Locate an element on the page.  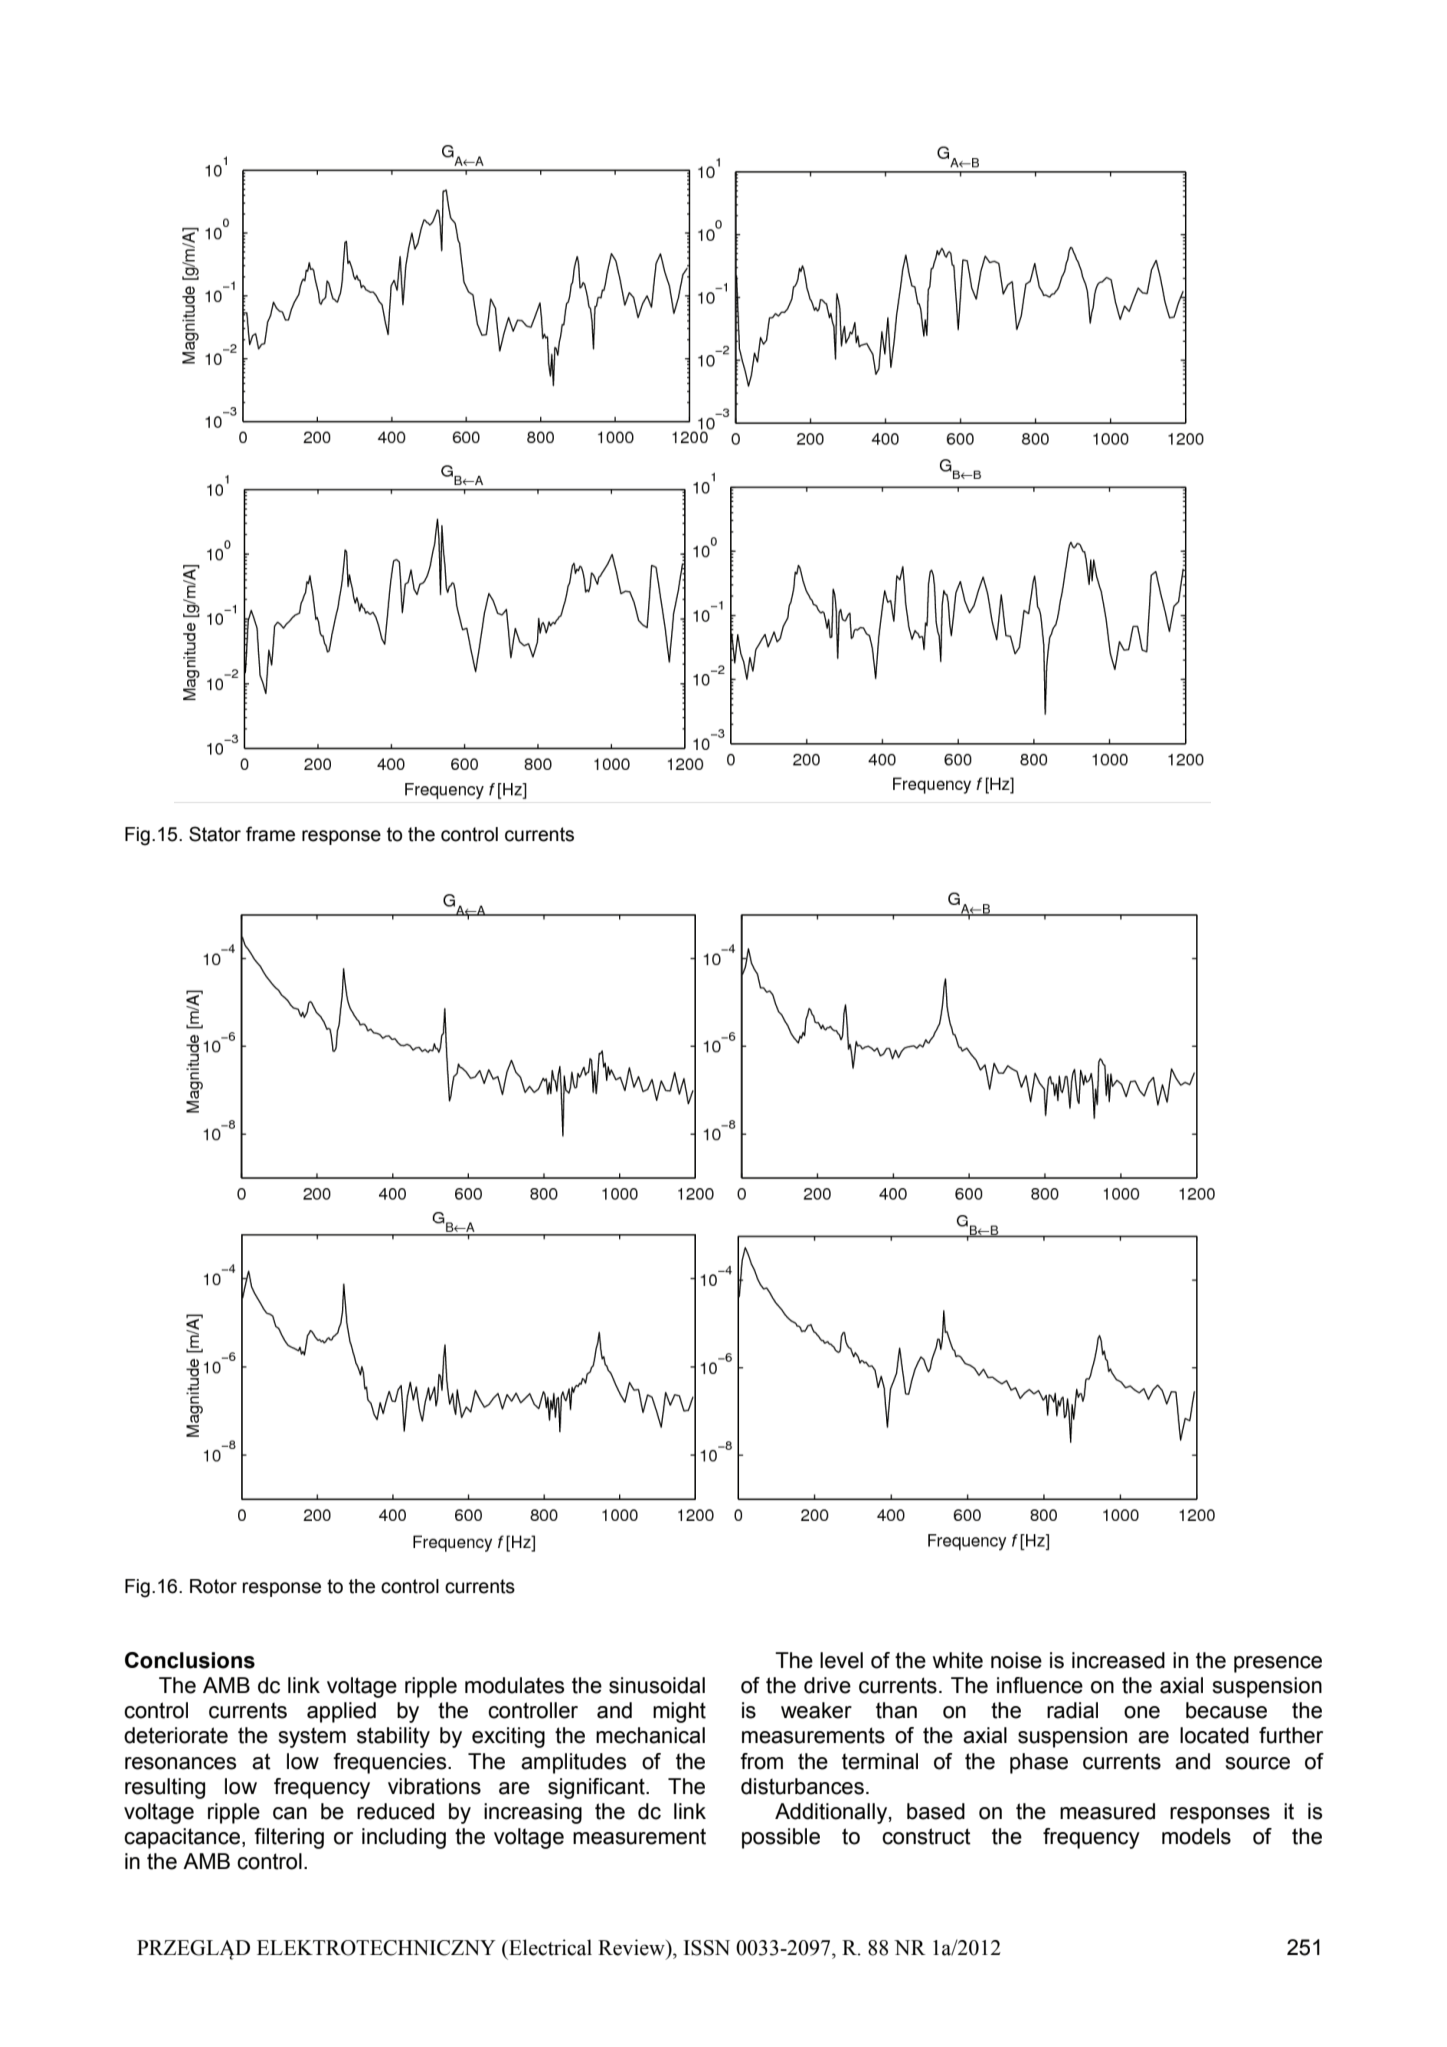
filtering is located at coordinates (289, 1838).
